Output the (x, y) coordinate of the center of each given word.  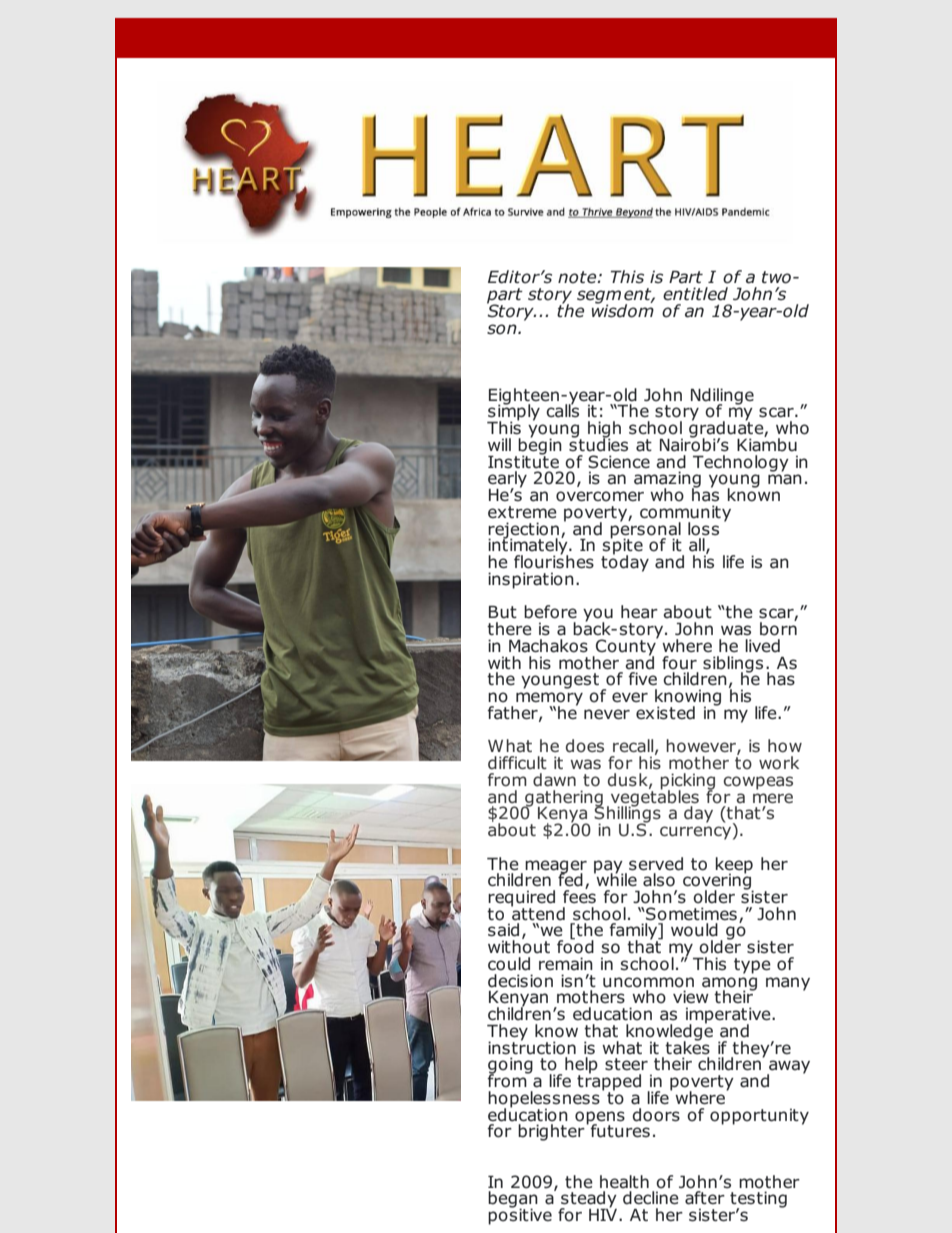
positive (520, 1215)
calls (562, 410)
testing (758, 1200)
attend (538, 912)
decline (651, 1198)
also (659, 880)
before (550, 612)
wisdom (623, 310)
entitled (695, 294)
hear (639, 612)
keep (734, 866)
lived (762, 646)
